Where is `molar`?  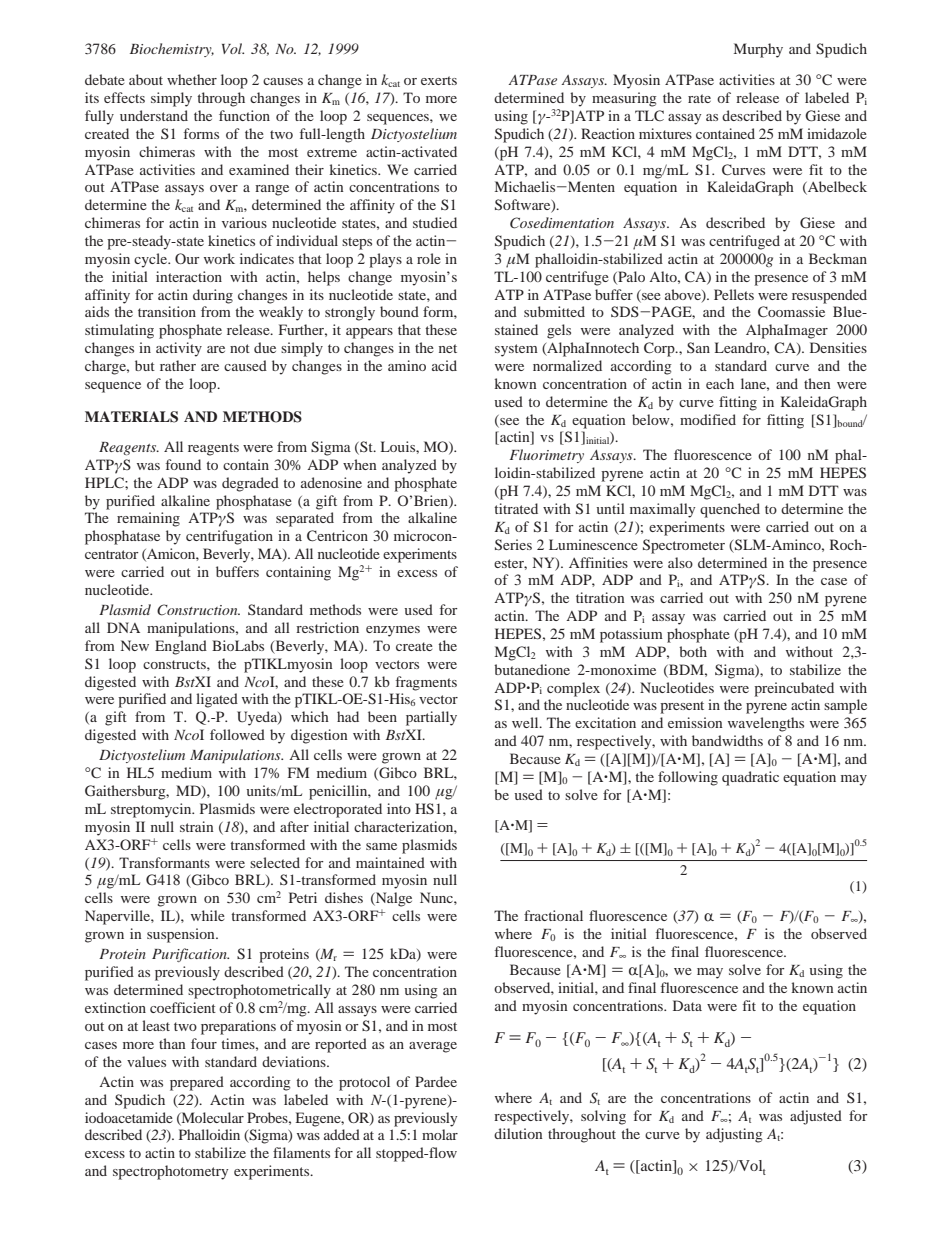
molar is located at coordinates (440, 1134).
